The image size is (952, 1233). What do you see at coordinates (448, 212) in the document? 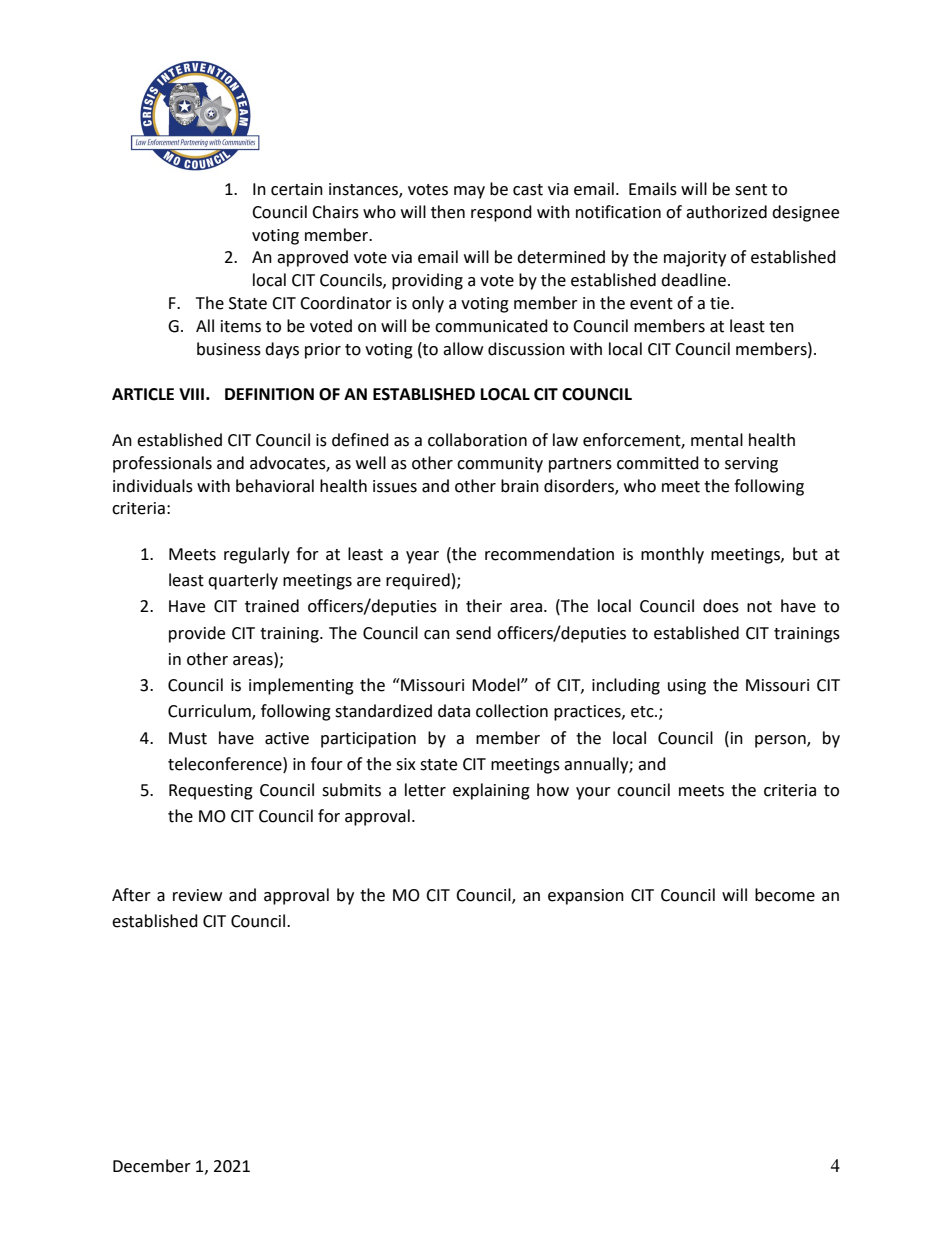
I see `then` at bounding box center [448, 212].
